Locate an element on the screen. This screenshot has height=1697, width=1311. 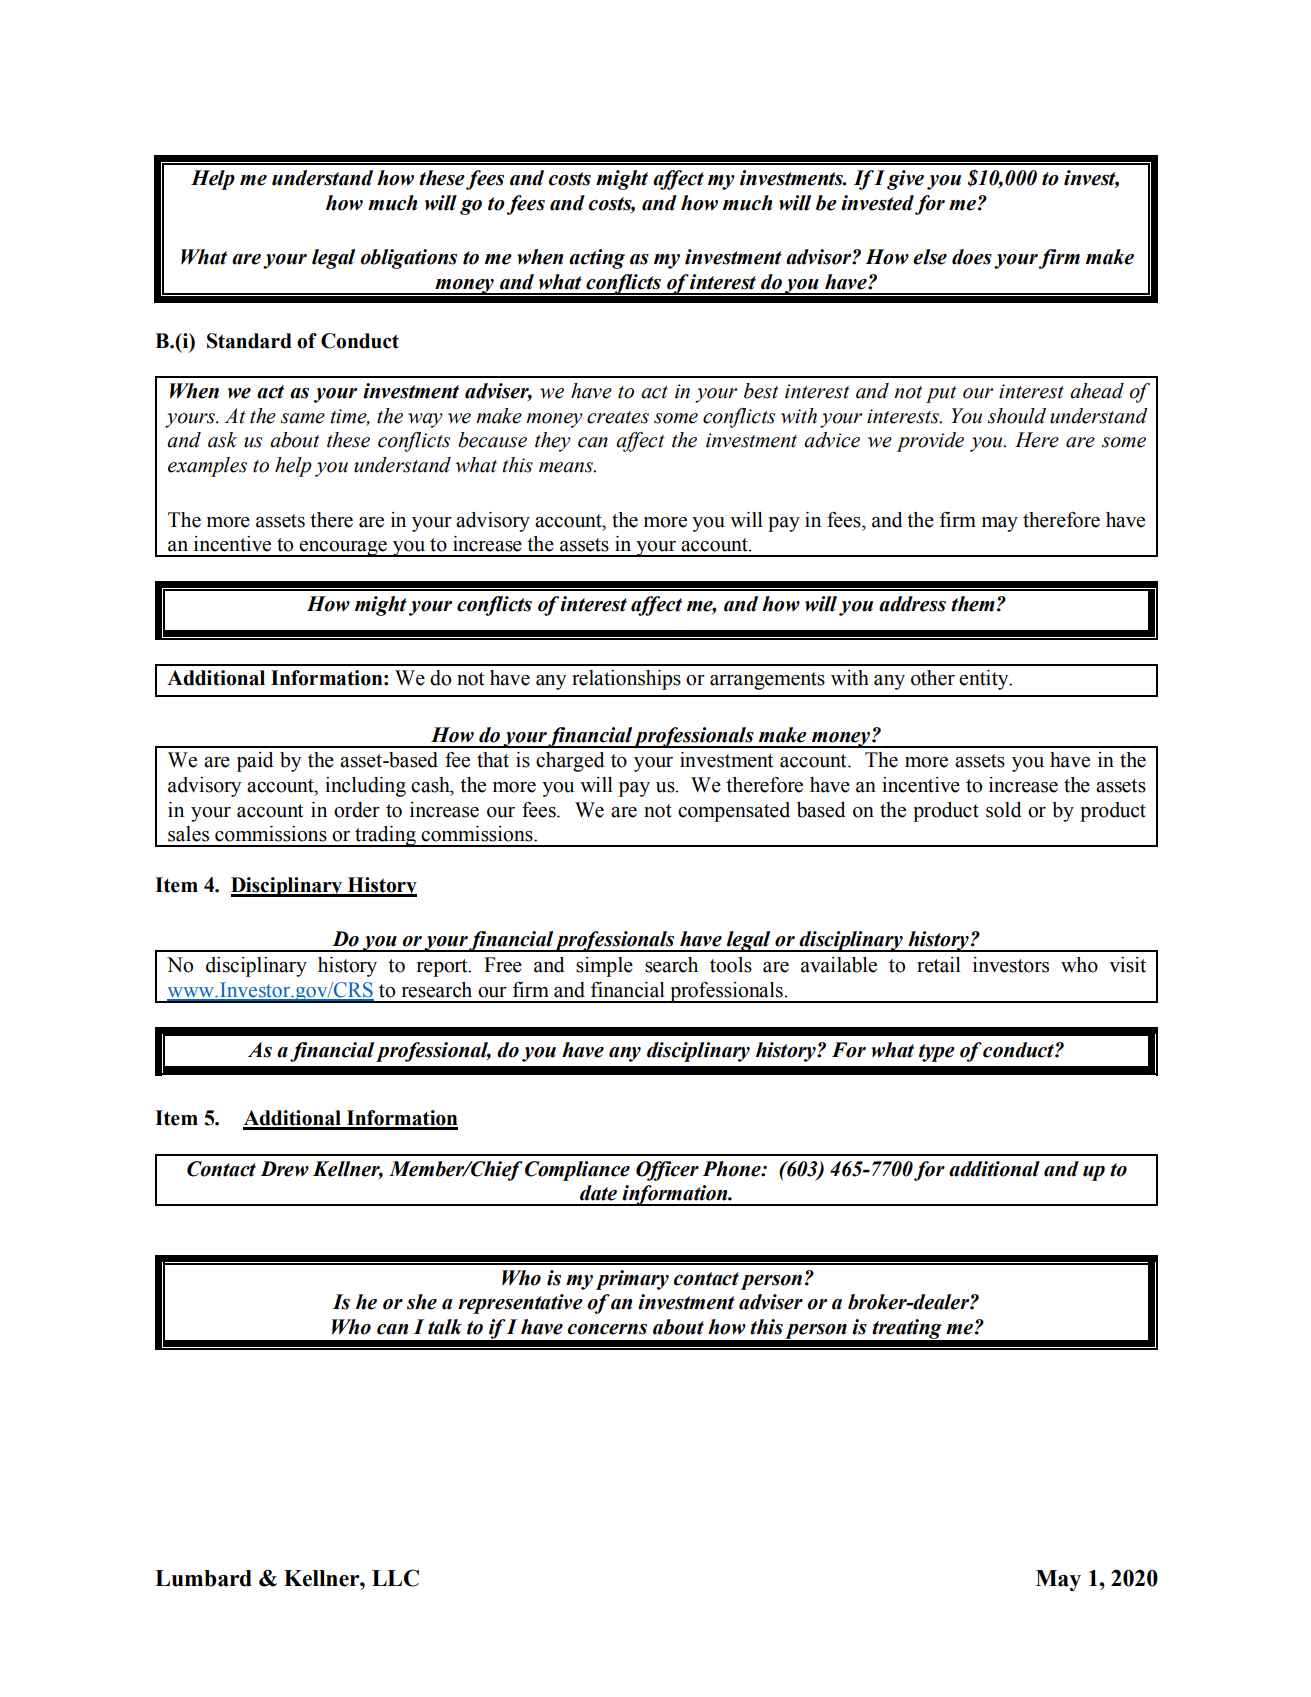
type is located at coordinates (937, 1053).
